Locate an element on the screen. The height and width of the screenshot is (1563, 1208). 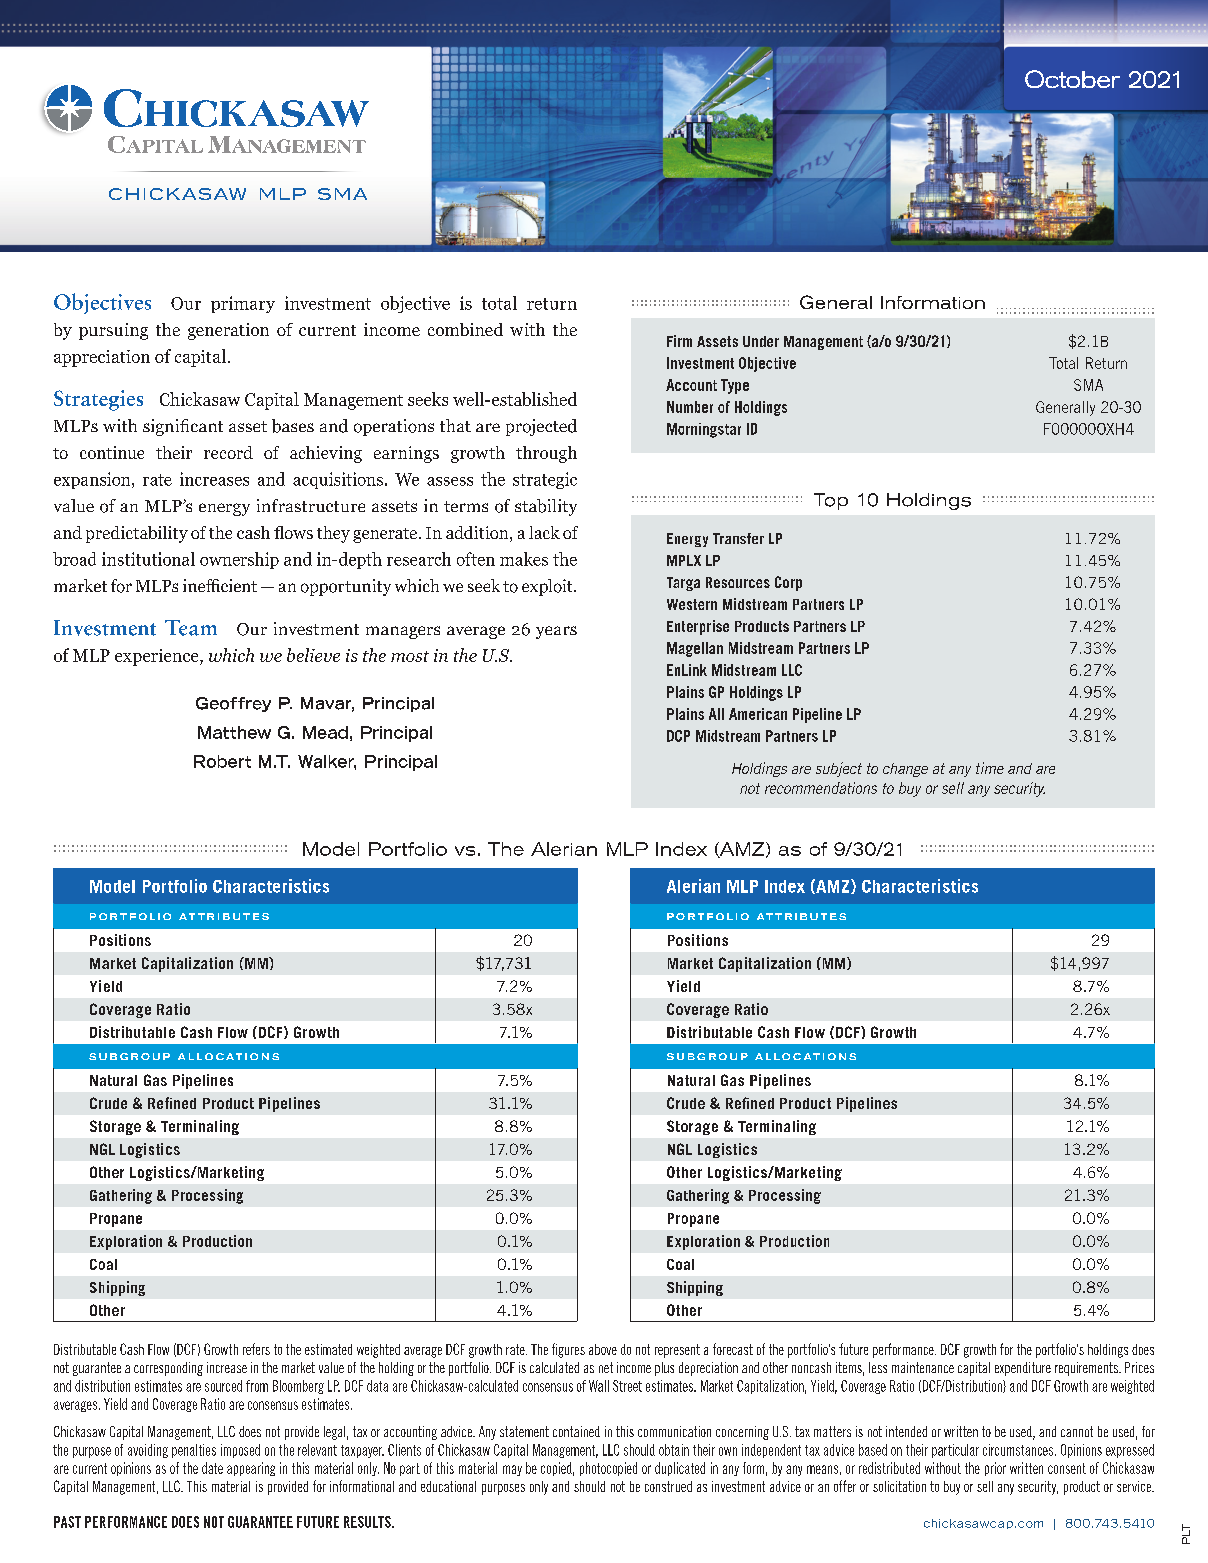
DCP is located at coordinates (678, 736).
